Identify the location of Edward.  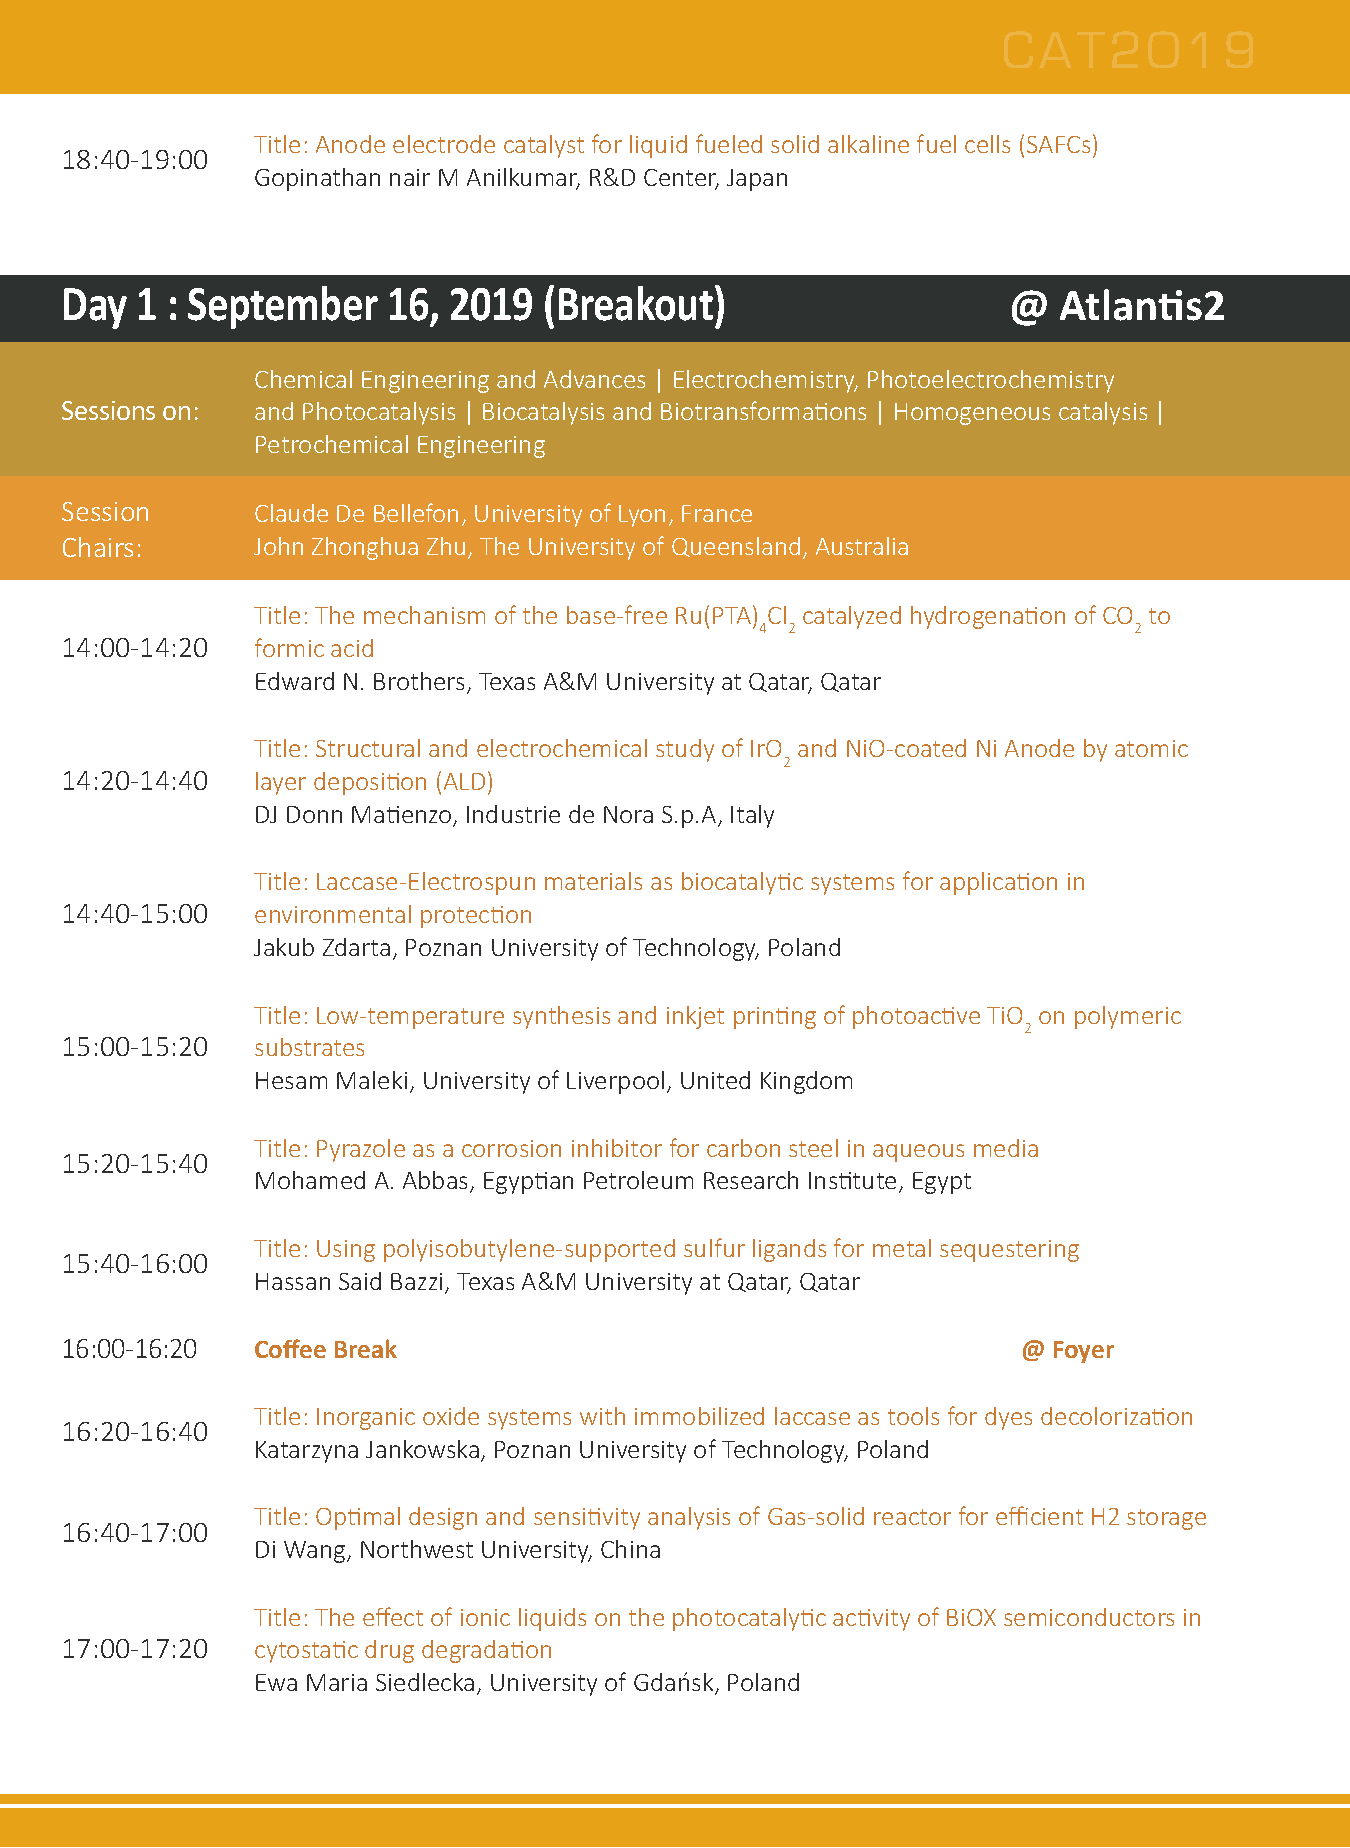
(295, 681).
